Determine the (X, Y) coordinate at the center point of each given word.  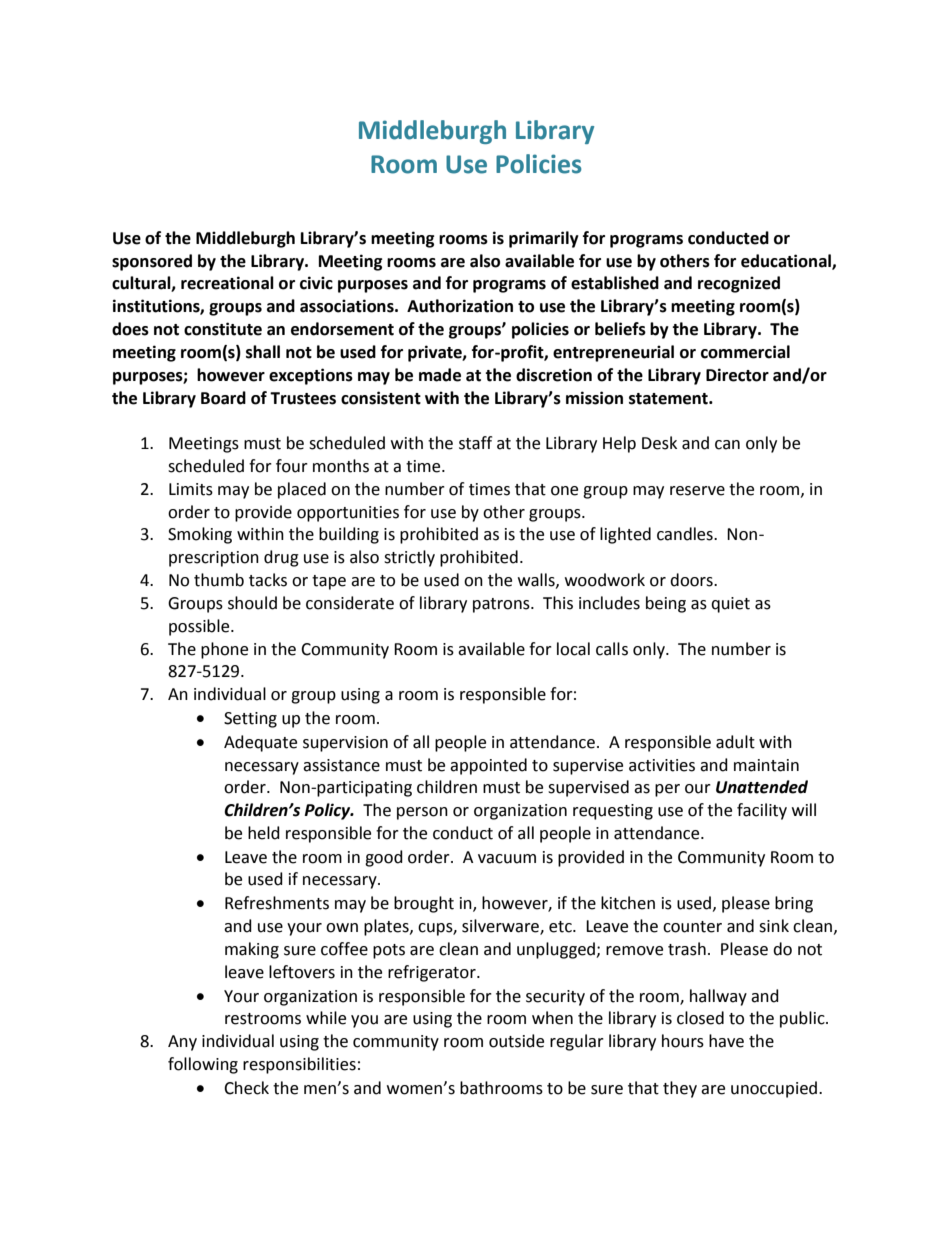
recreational (227, 283)
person (422, 813)
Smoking (200, 535)
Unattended (762, 787)
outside (516, 1041)
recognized (739, 284)
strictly (409, 558)
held (264, 833)
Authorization (460, 306)
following (203, 1065)
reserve (697, 491)
